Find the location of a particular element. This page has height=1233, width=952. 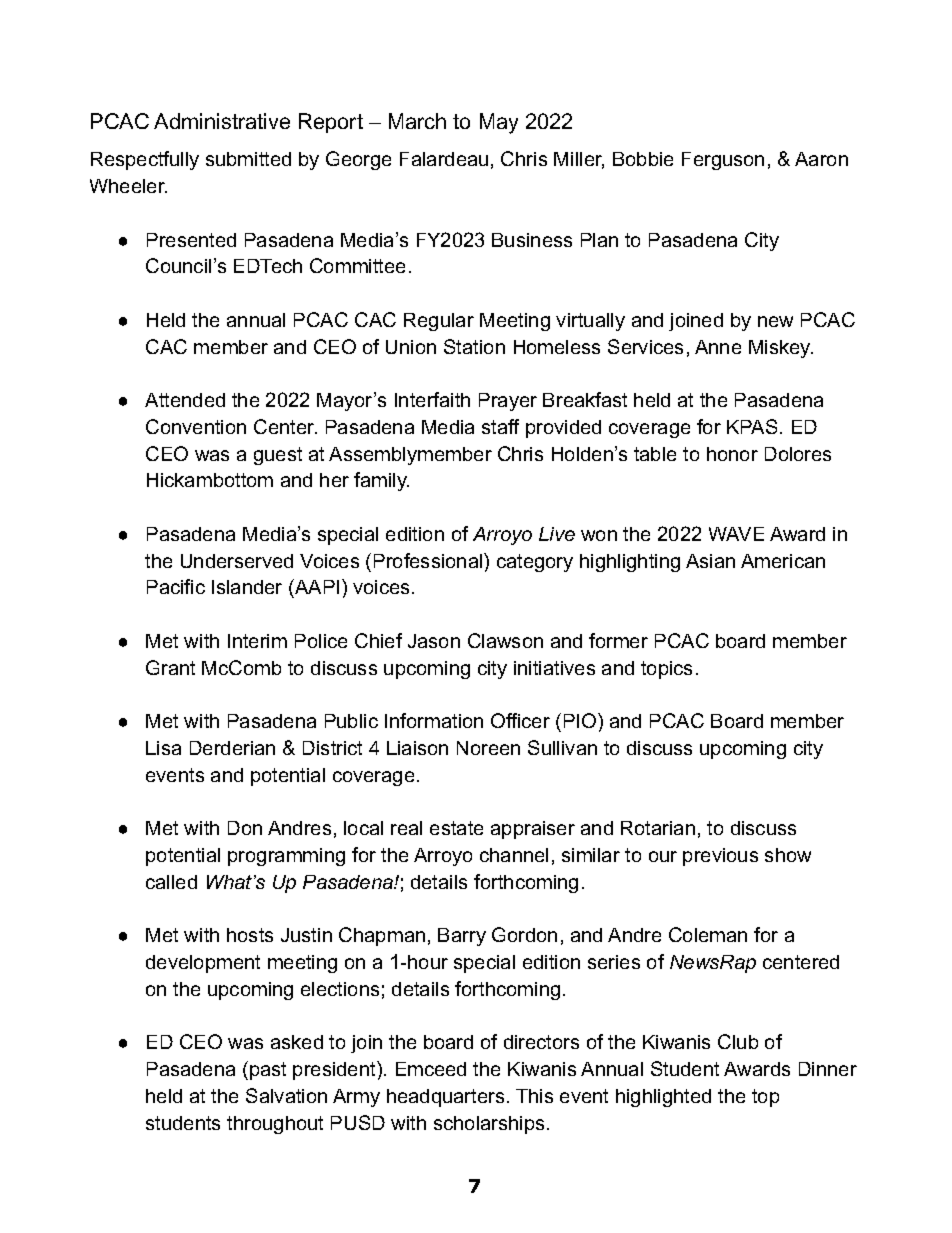

staff is located at coordinates (500, 426).
